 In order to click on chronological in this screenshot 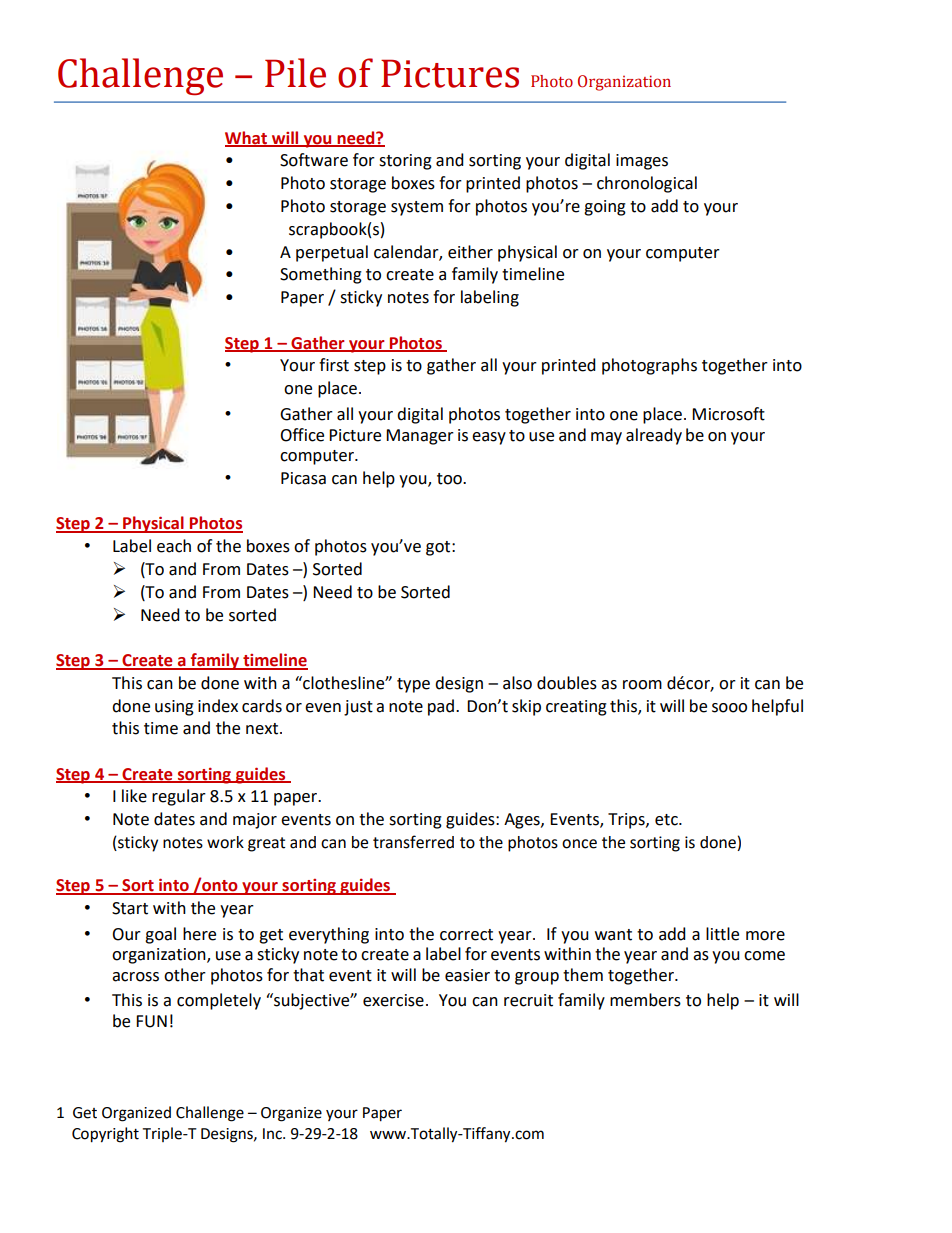, I will do `click(647, 184)`.
